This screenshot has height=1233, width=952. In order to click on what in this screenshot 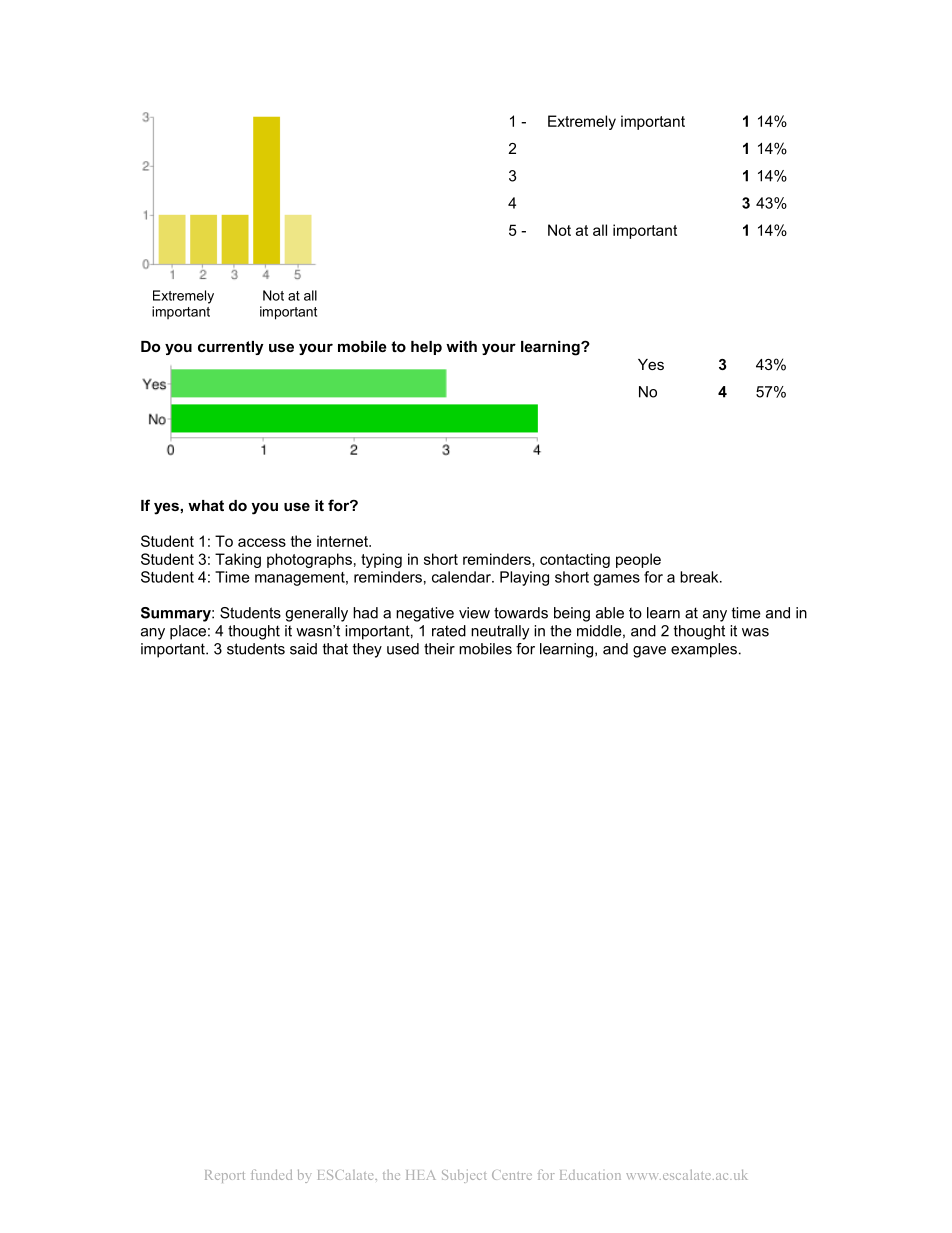, I will do `click(206, 505)`.
